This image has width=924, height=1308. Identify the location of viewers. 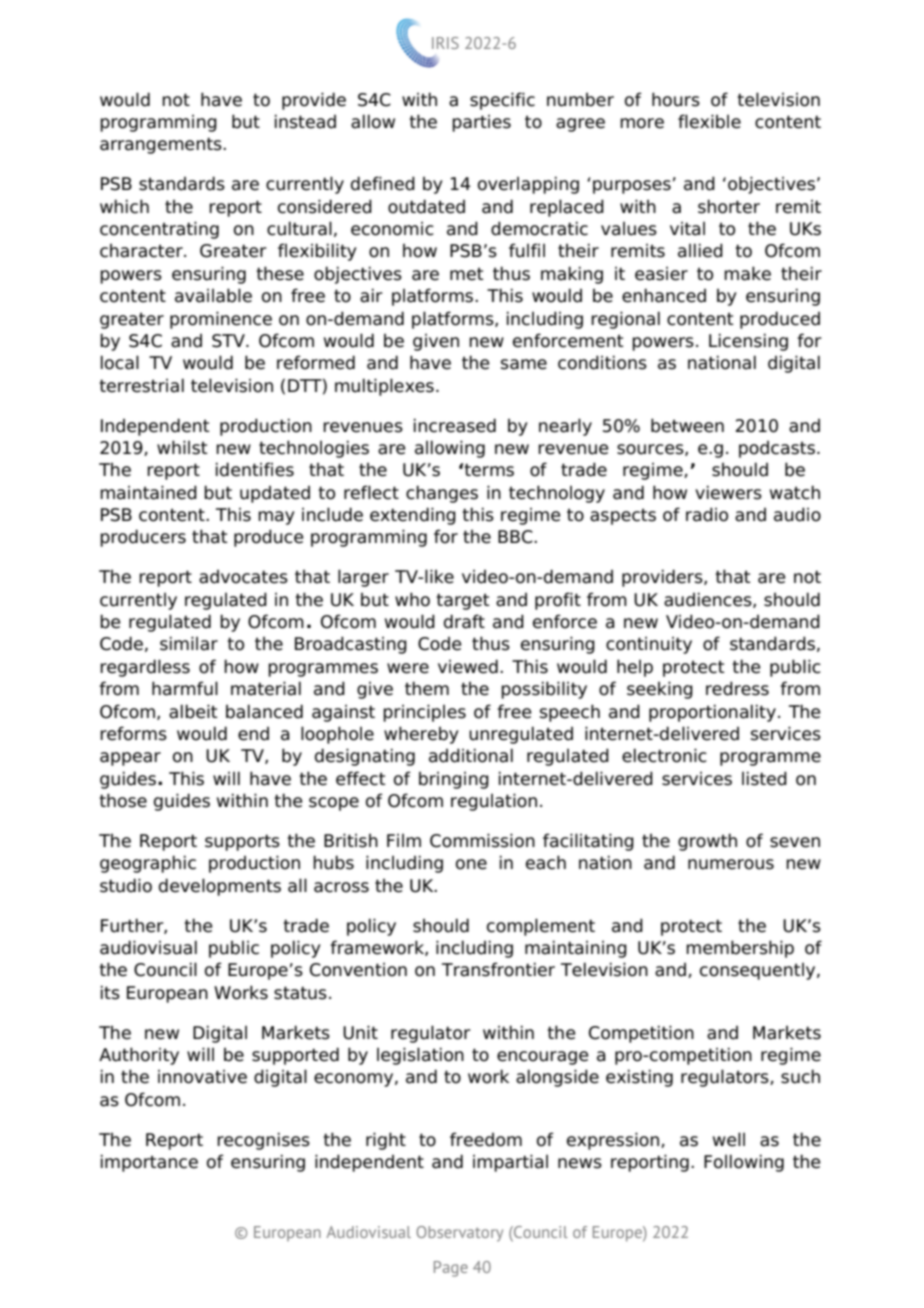
(728, 492).
